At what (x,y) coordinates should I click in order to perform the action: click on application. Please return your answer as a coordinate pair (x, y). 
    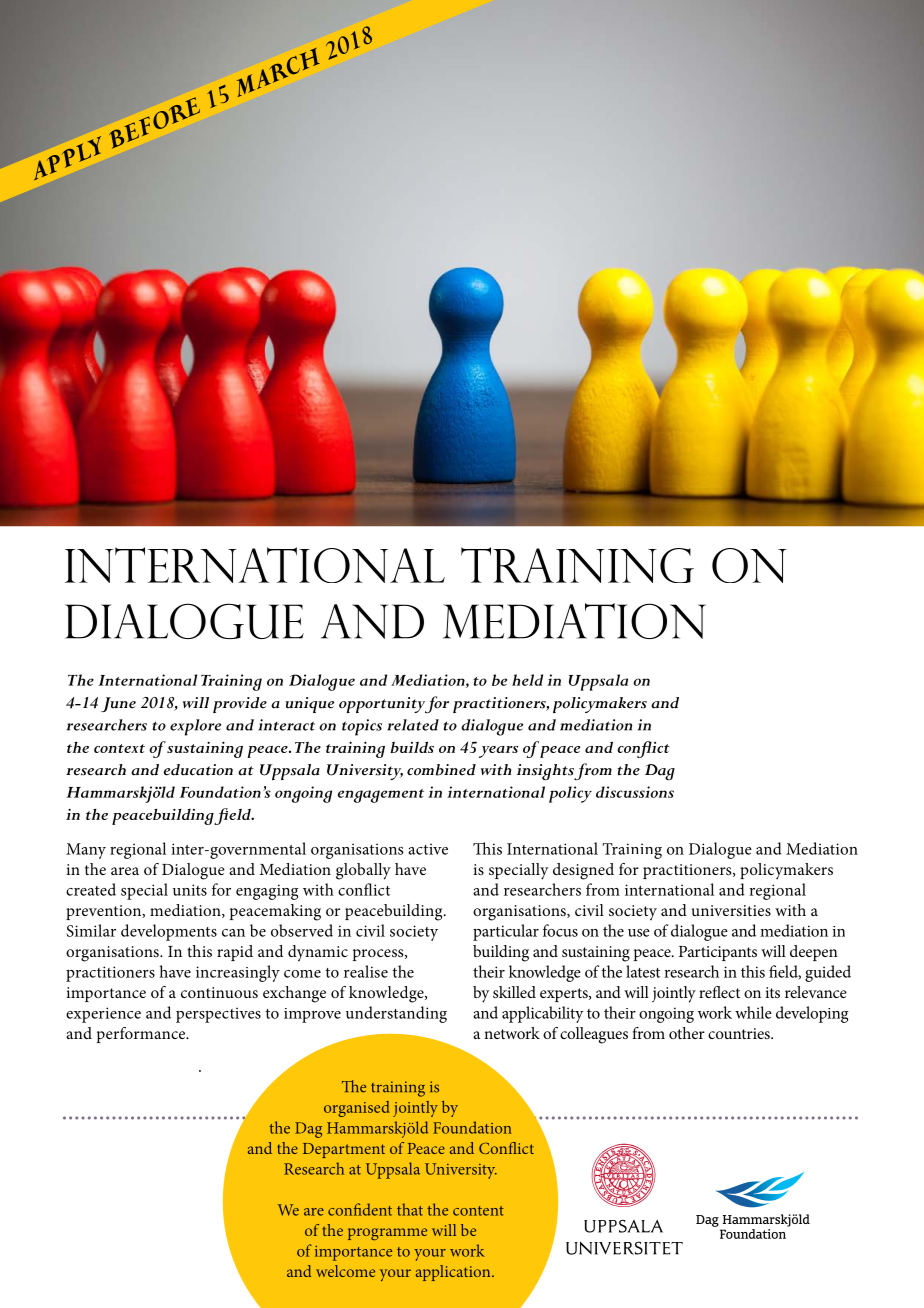
    Looking at the image, I should click on (454, 1273).
